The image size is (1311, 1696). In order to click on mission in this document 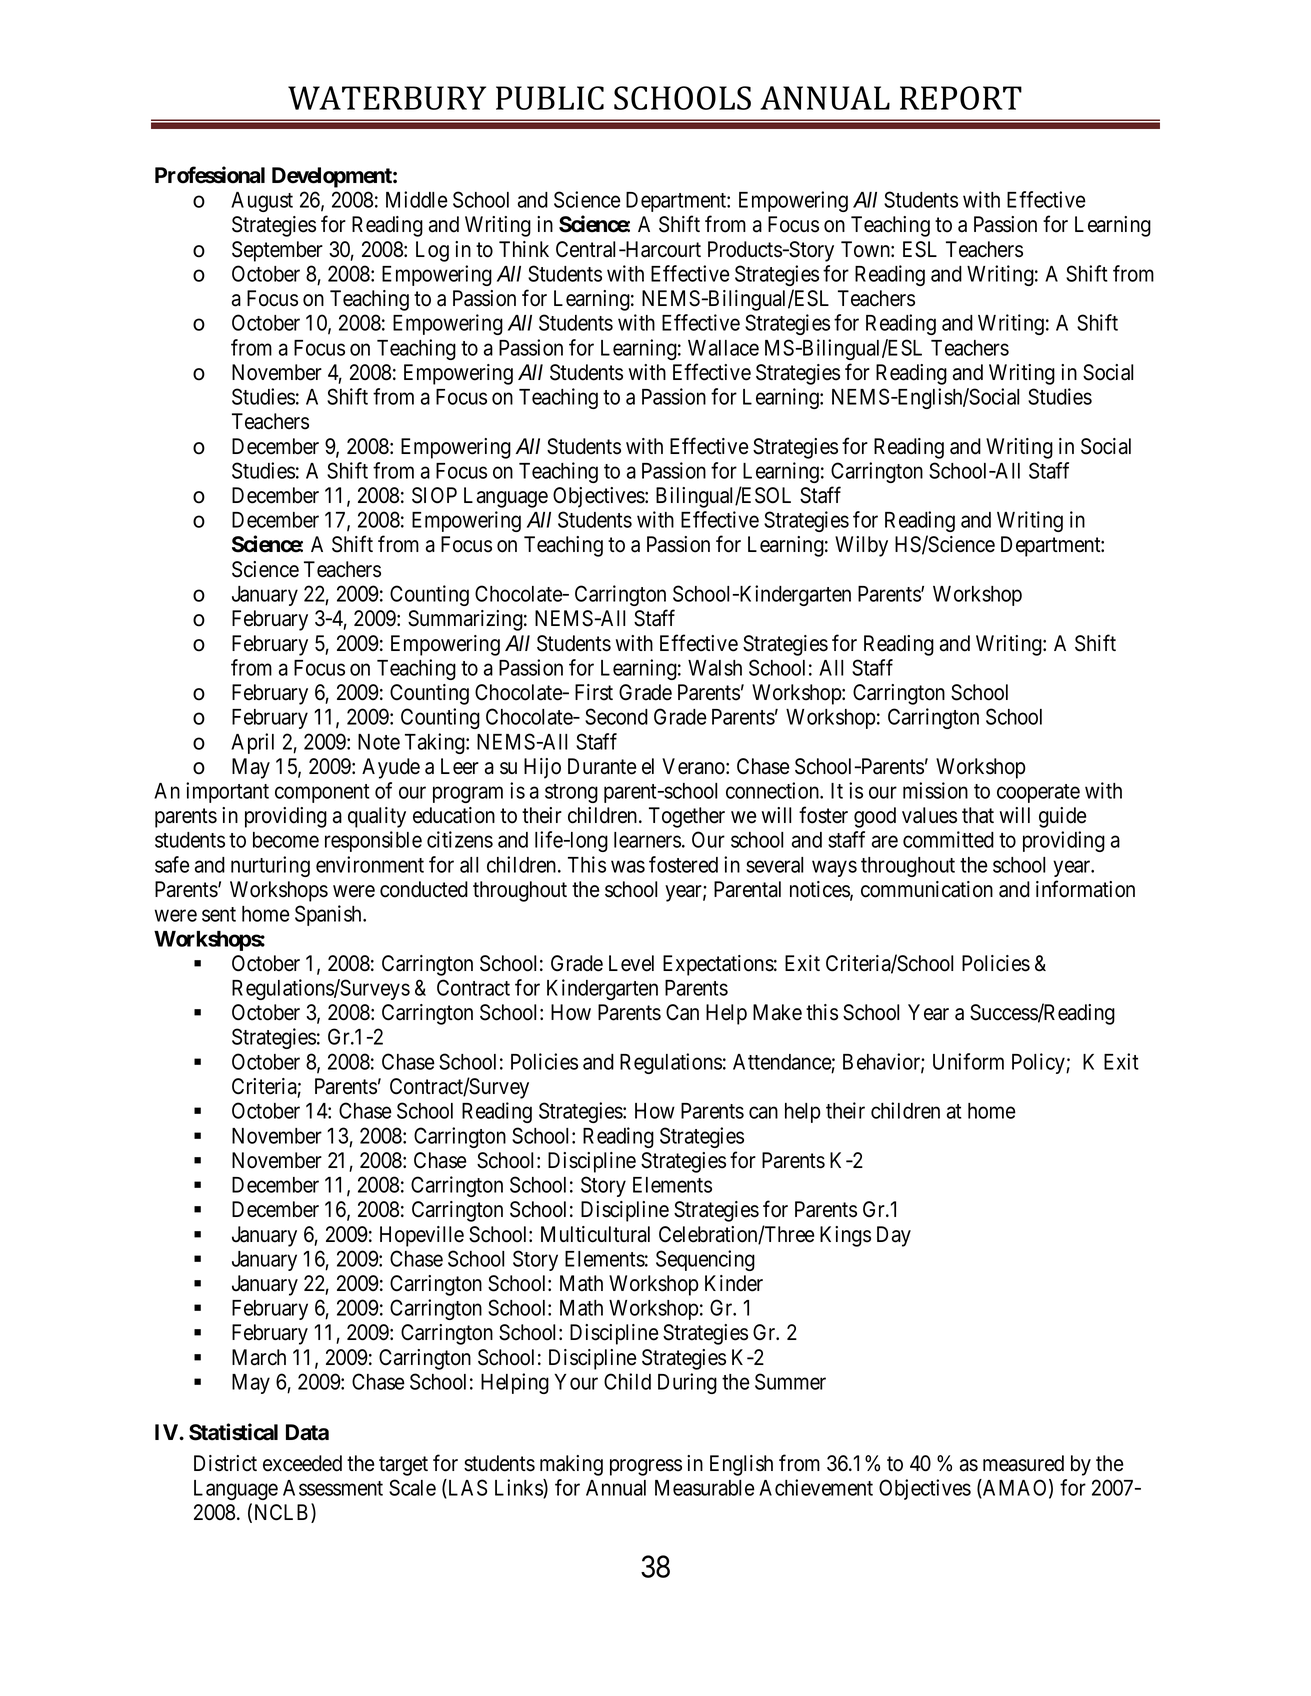, I will do `click(935, 790)`.
